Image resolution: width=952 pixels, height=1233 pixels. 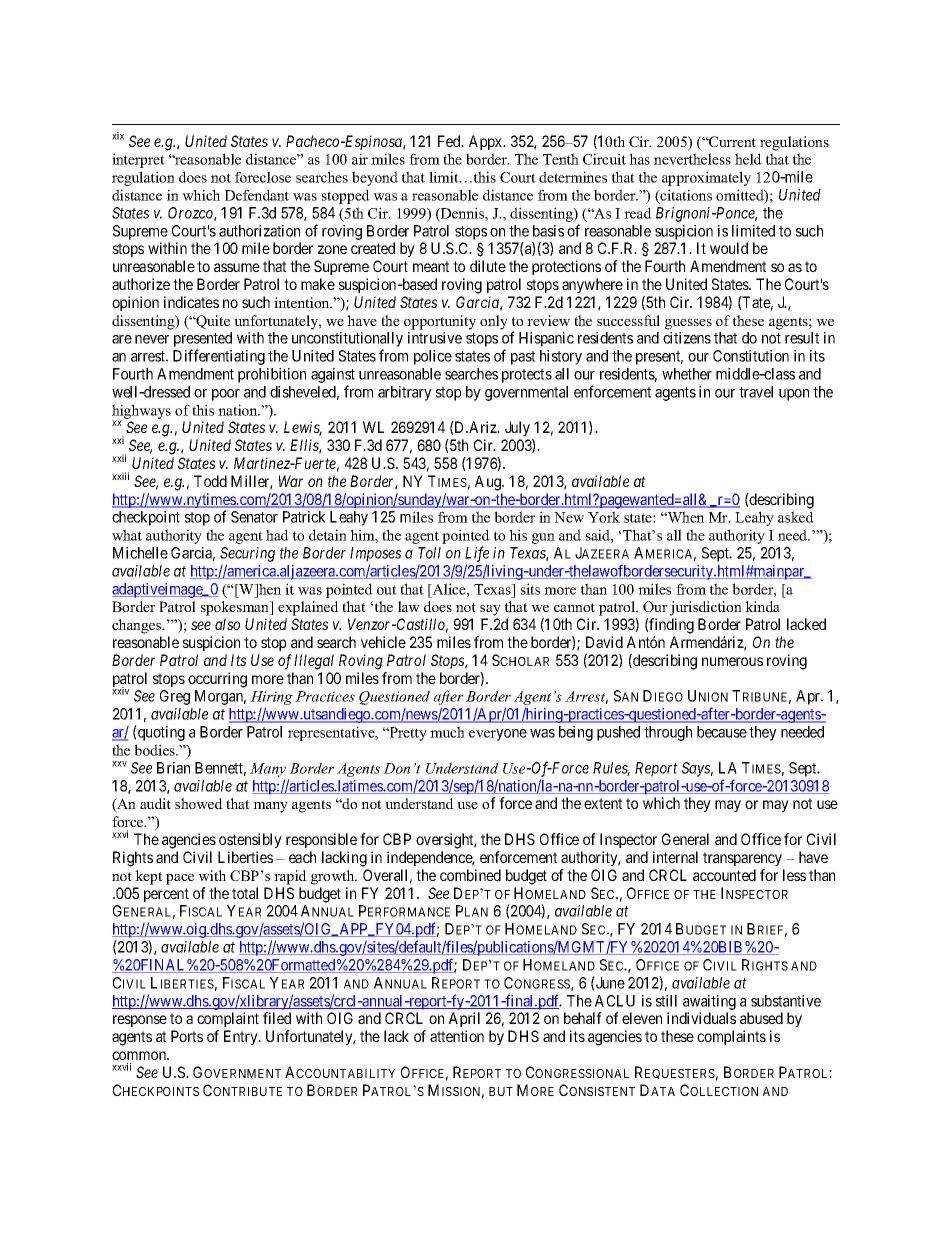 What do you see at coordinates (429, 553) in the image?
I see `Toll` at bounding box center [429, 553].
